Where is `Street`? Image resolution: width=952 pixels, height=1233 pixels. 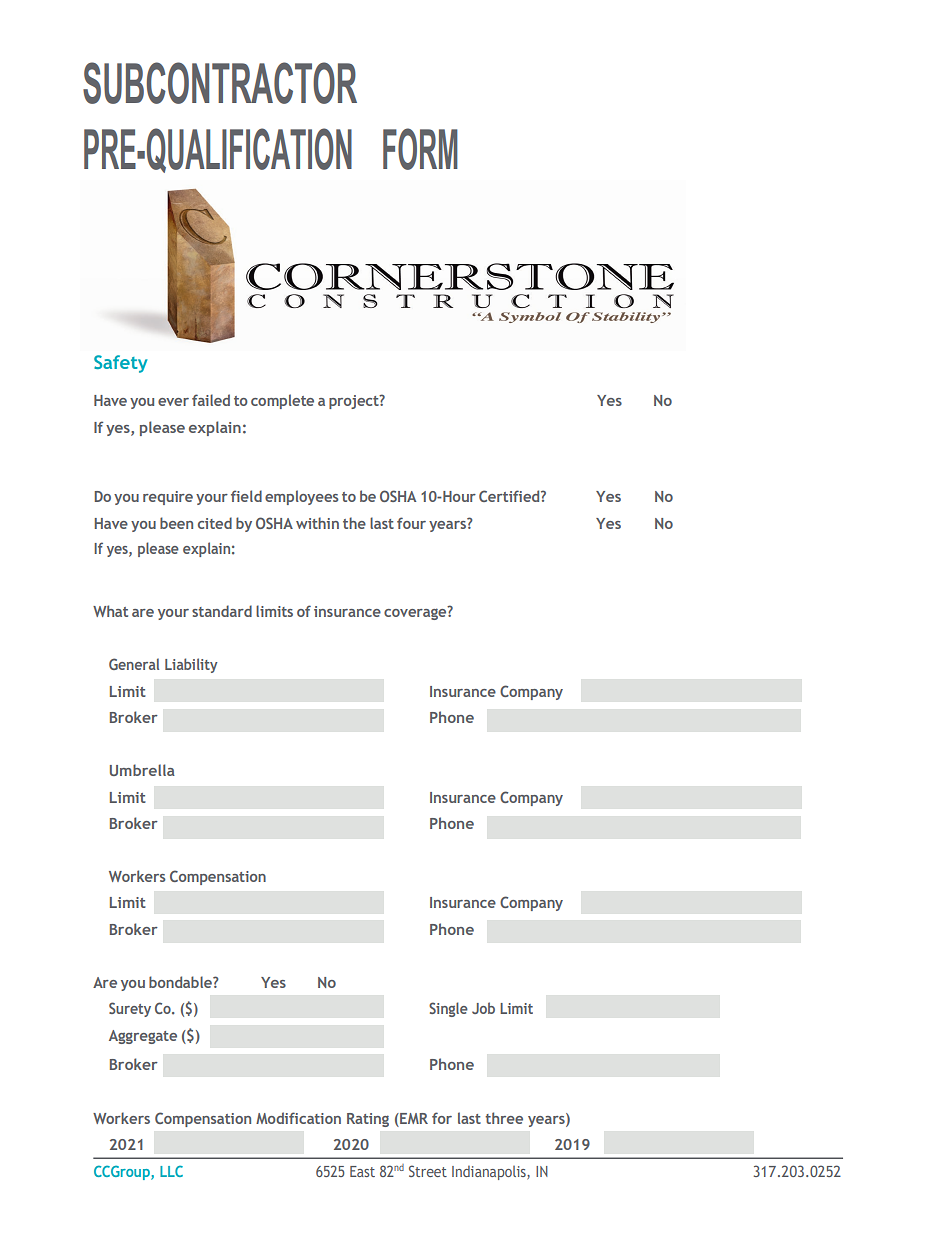 Street is located at coordinates (428, 1171).
